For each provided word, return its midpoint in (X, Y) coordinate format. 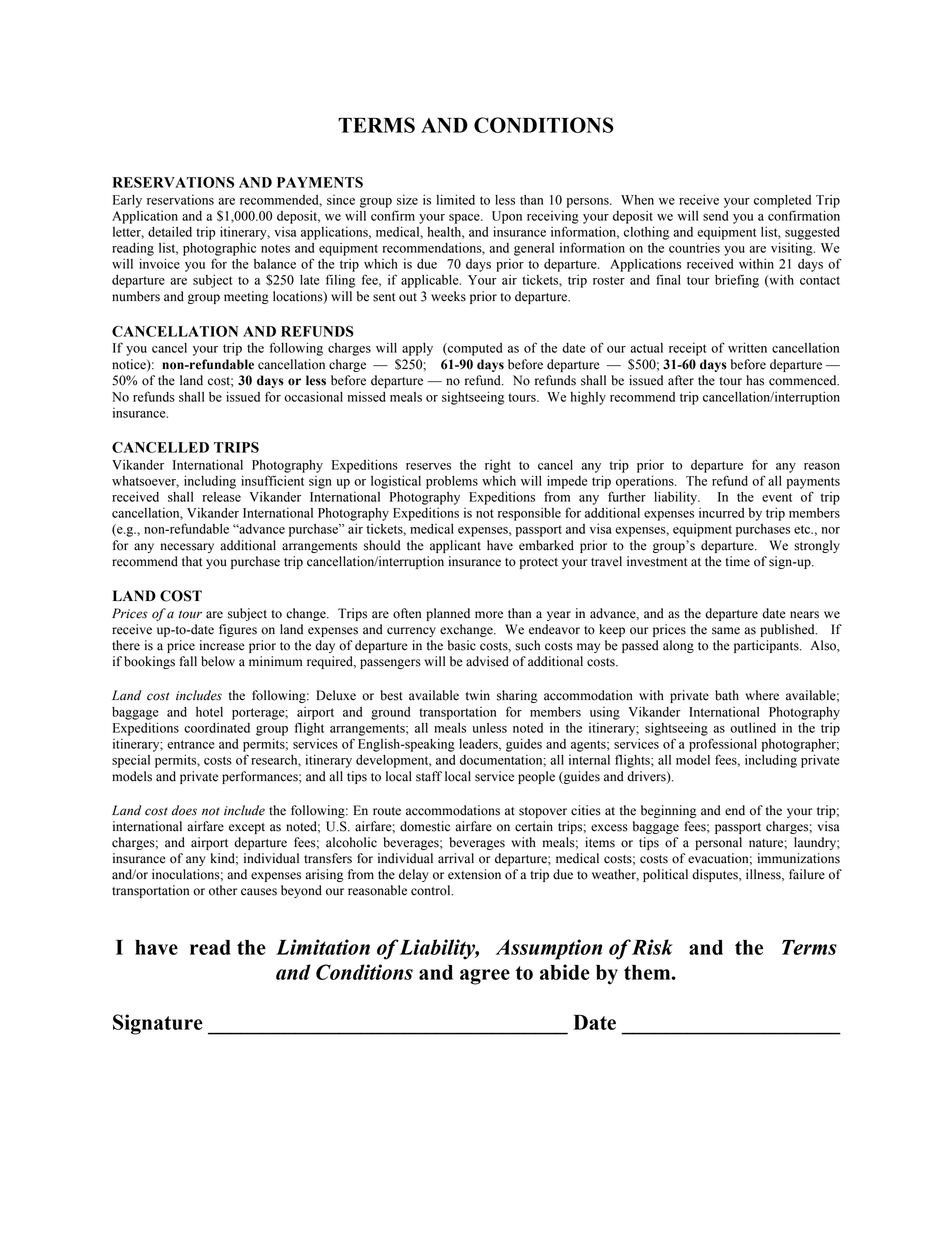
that (192, 561)
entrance (190, 744)
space (465, 219)
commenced (804, 380)
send (715, 216)
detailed (170, 231)
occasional (313, 396)
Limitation (323, 947)
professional (723, 745)
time (737, 561)
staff (429, 776)
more (489, 615)
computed (474, 349)
